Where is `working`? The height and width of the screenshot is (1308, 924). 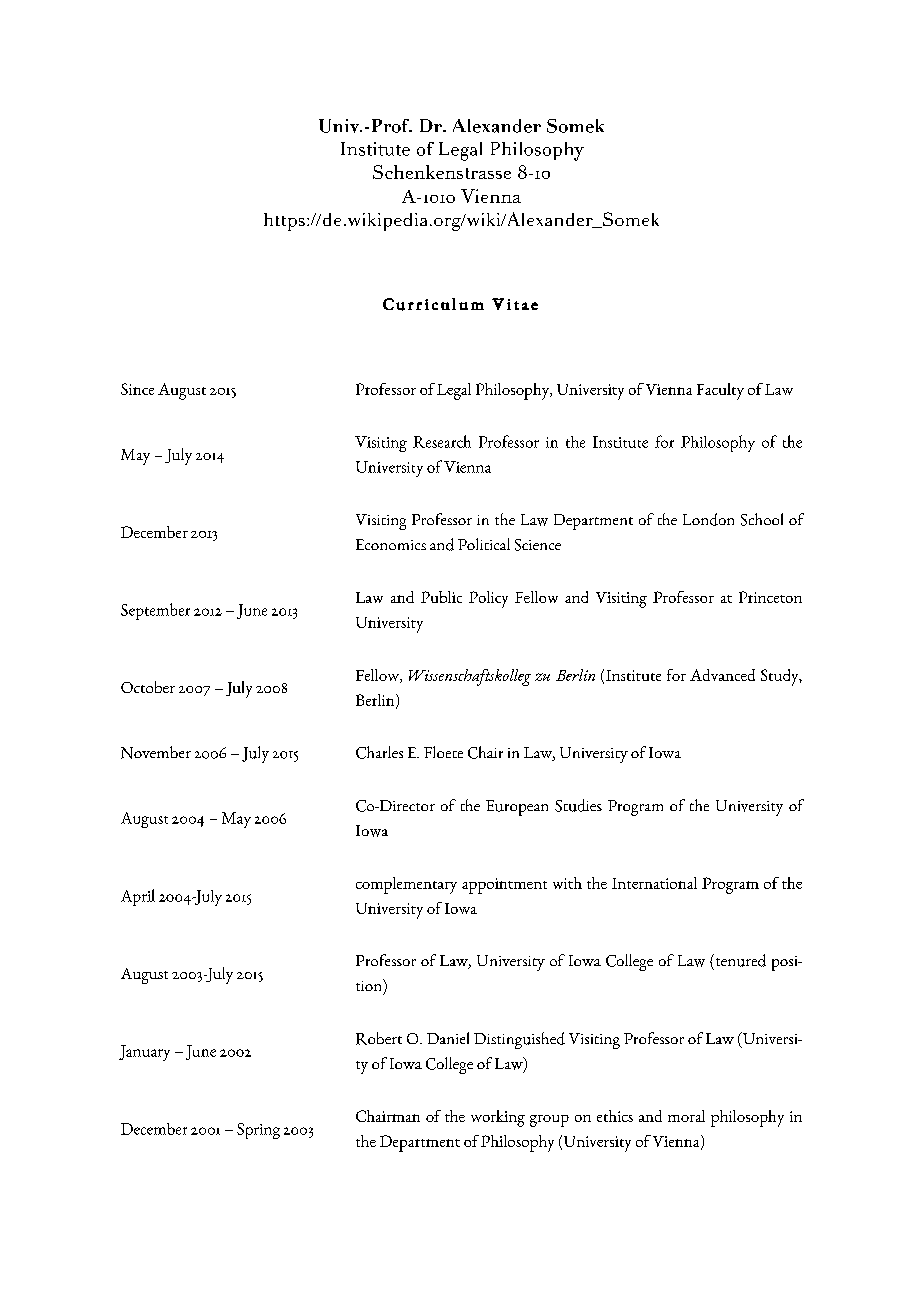
working is located at coordinates (498, 1118).
